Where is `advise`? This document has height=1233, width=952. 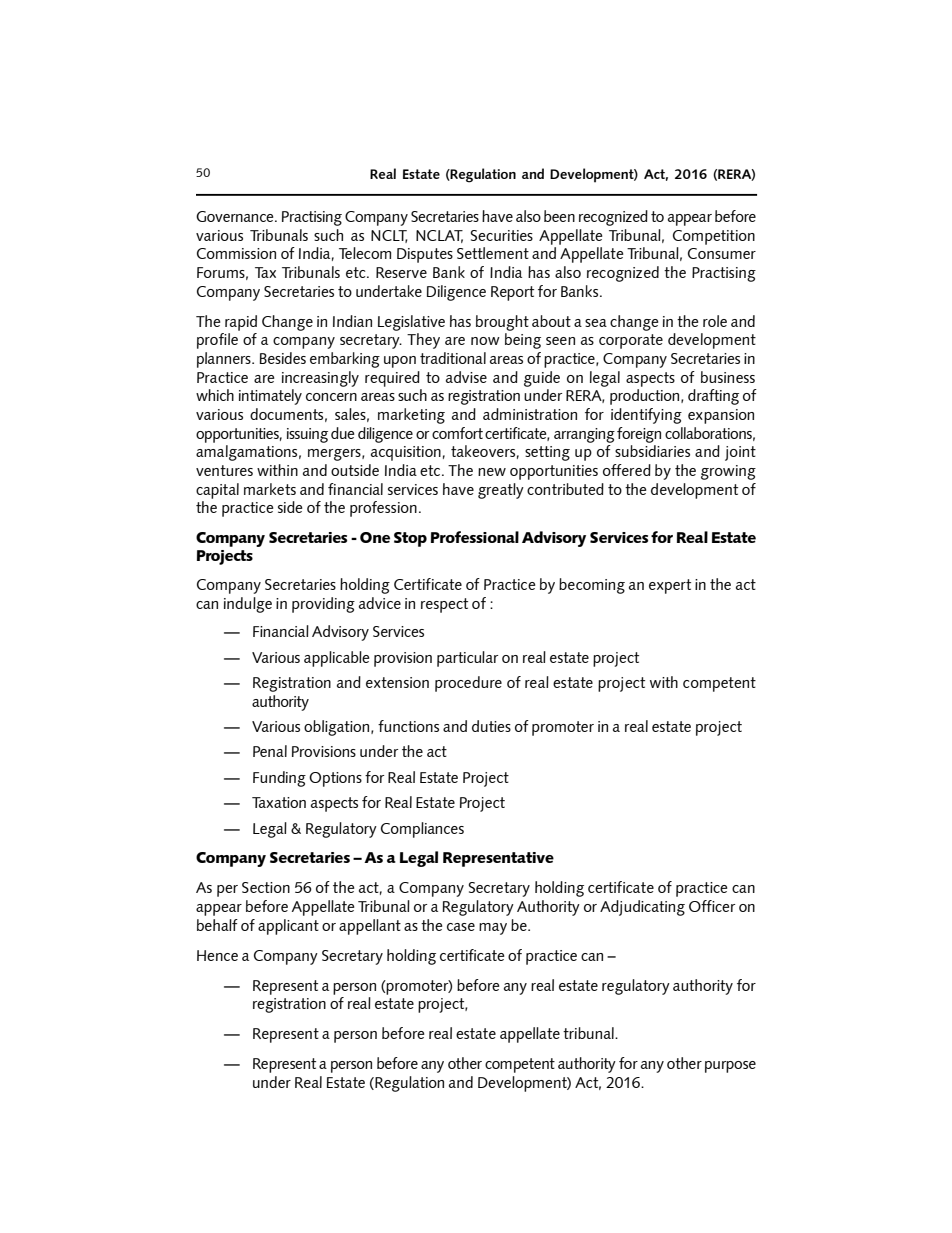 advise is located at coordinates (466, 377).
